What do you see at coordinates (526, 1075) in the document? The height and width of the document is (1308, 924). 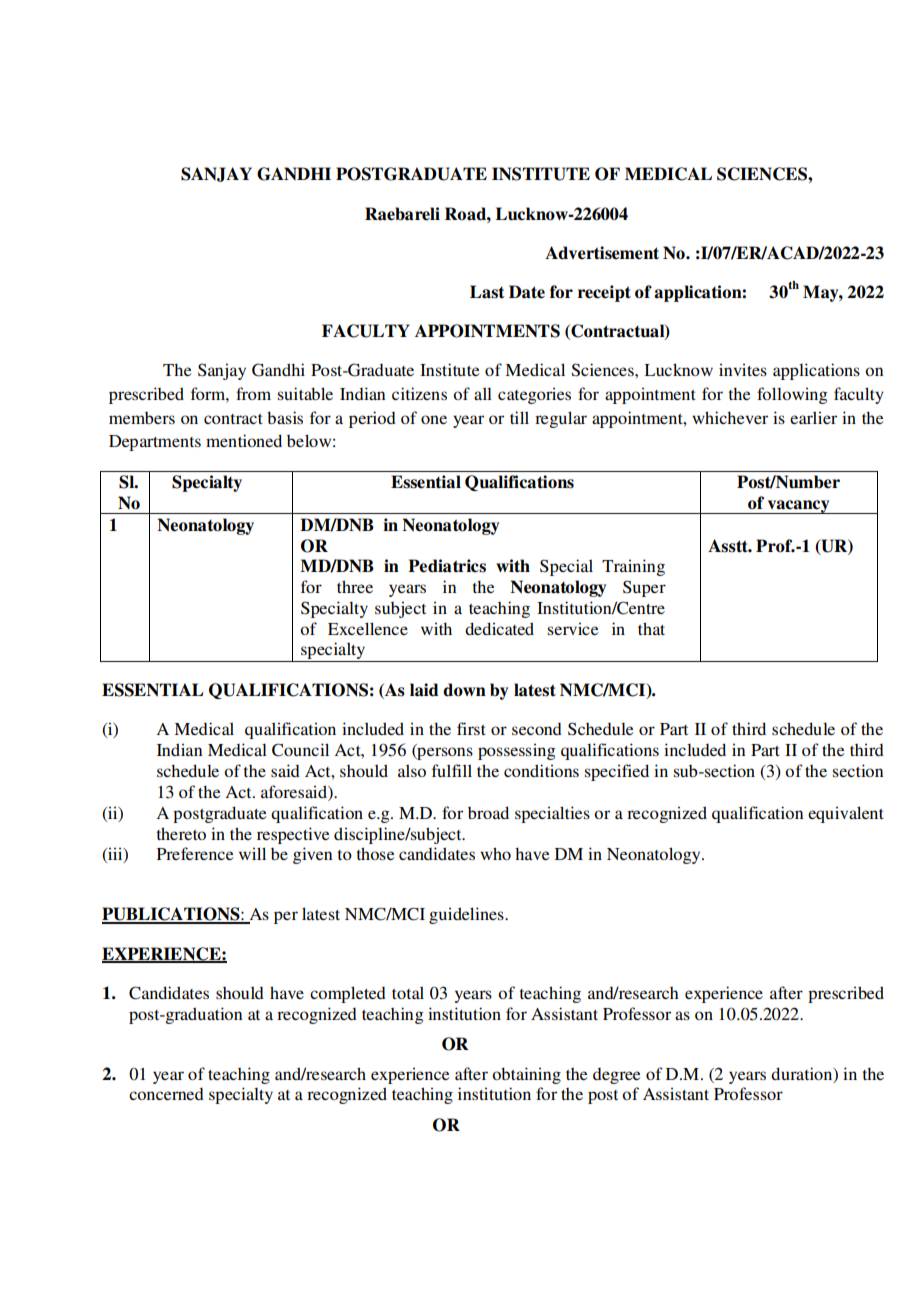 I see `obtaining` at bounding box center [526, 1075].
